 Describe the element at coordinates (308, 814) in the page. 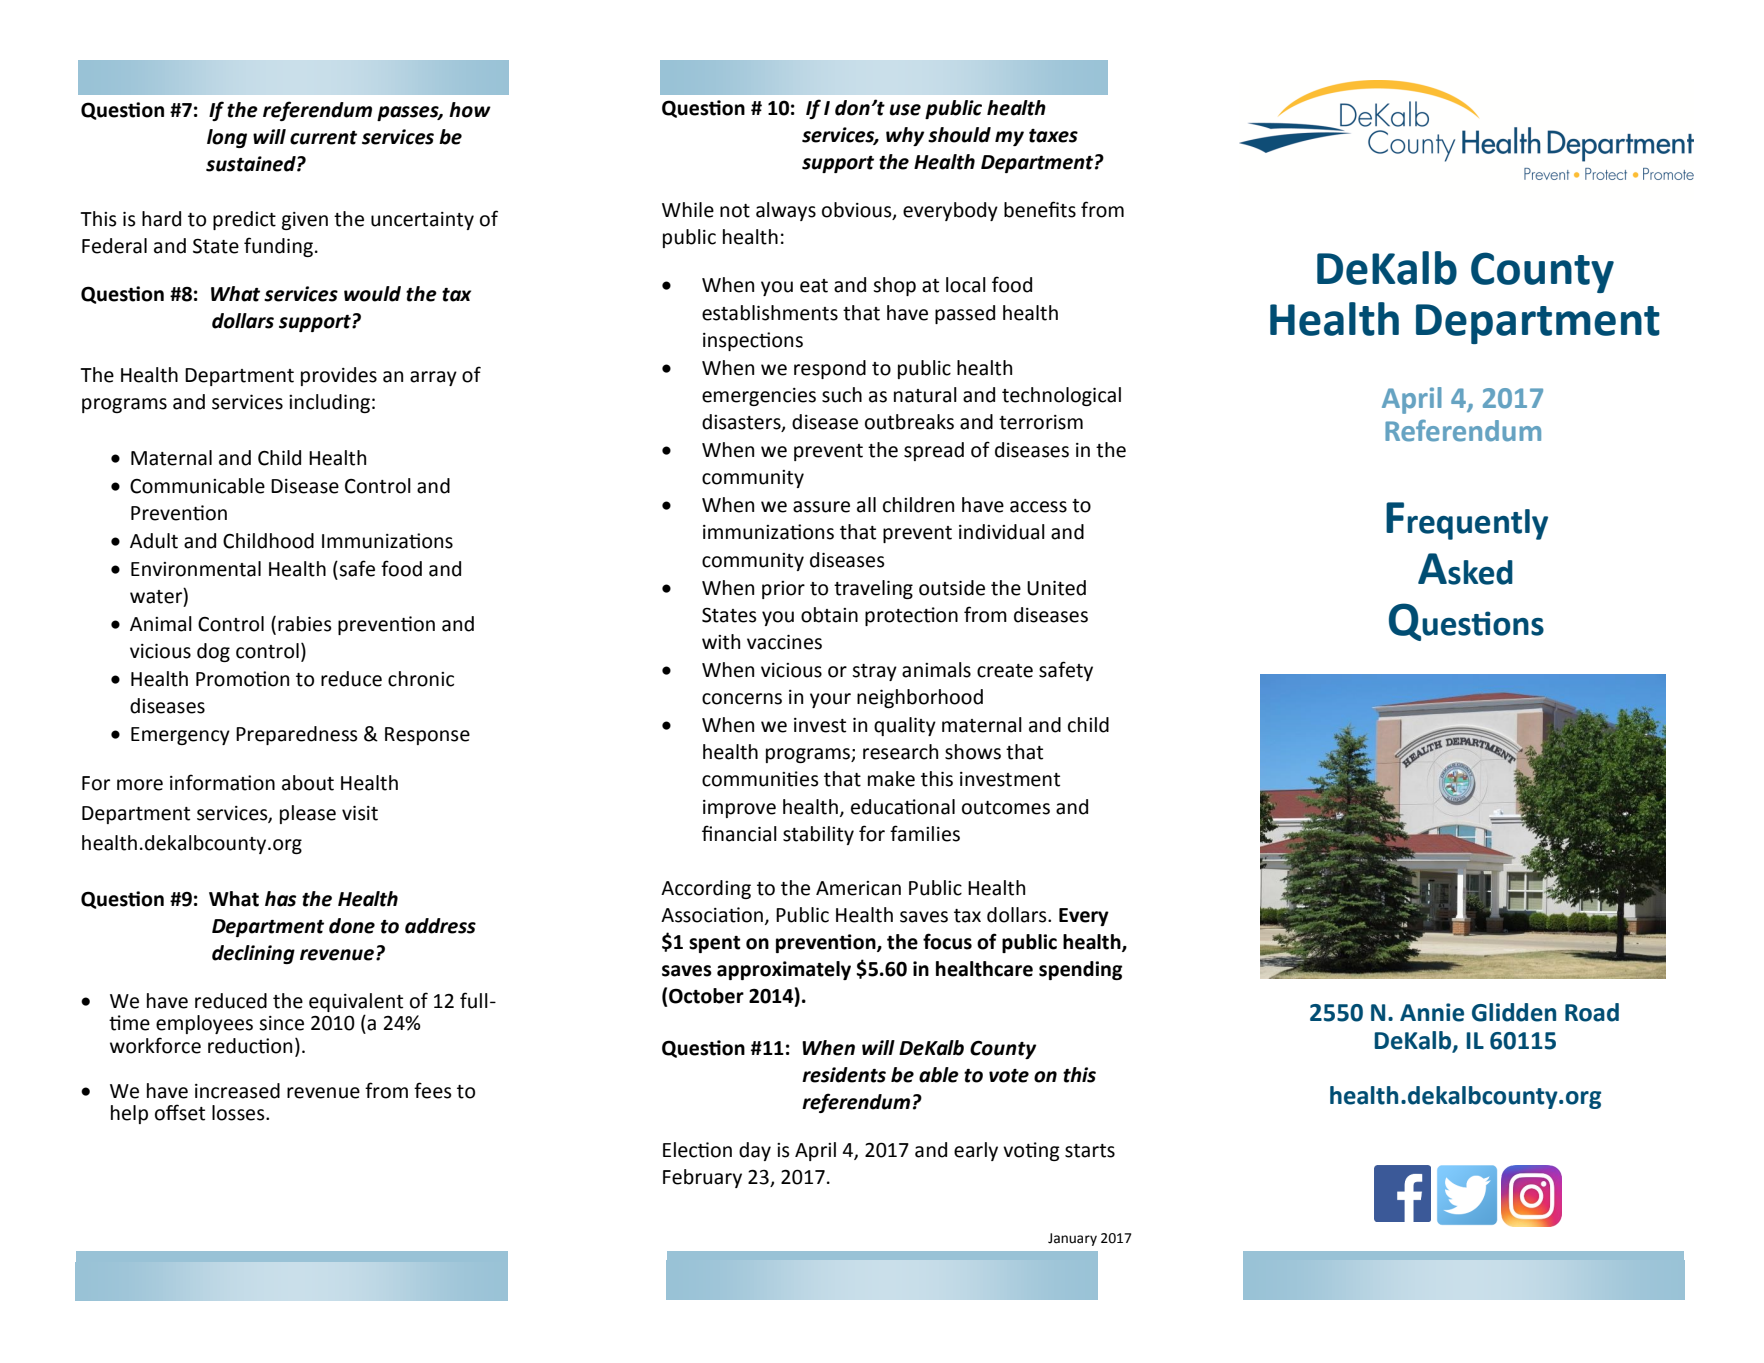

I see `please` at that location.
